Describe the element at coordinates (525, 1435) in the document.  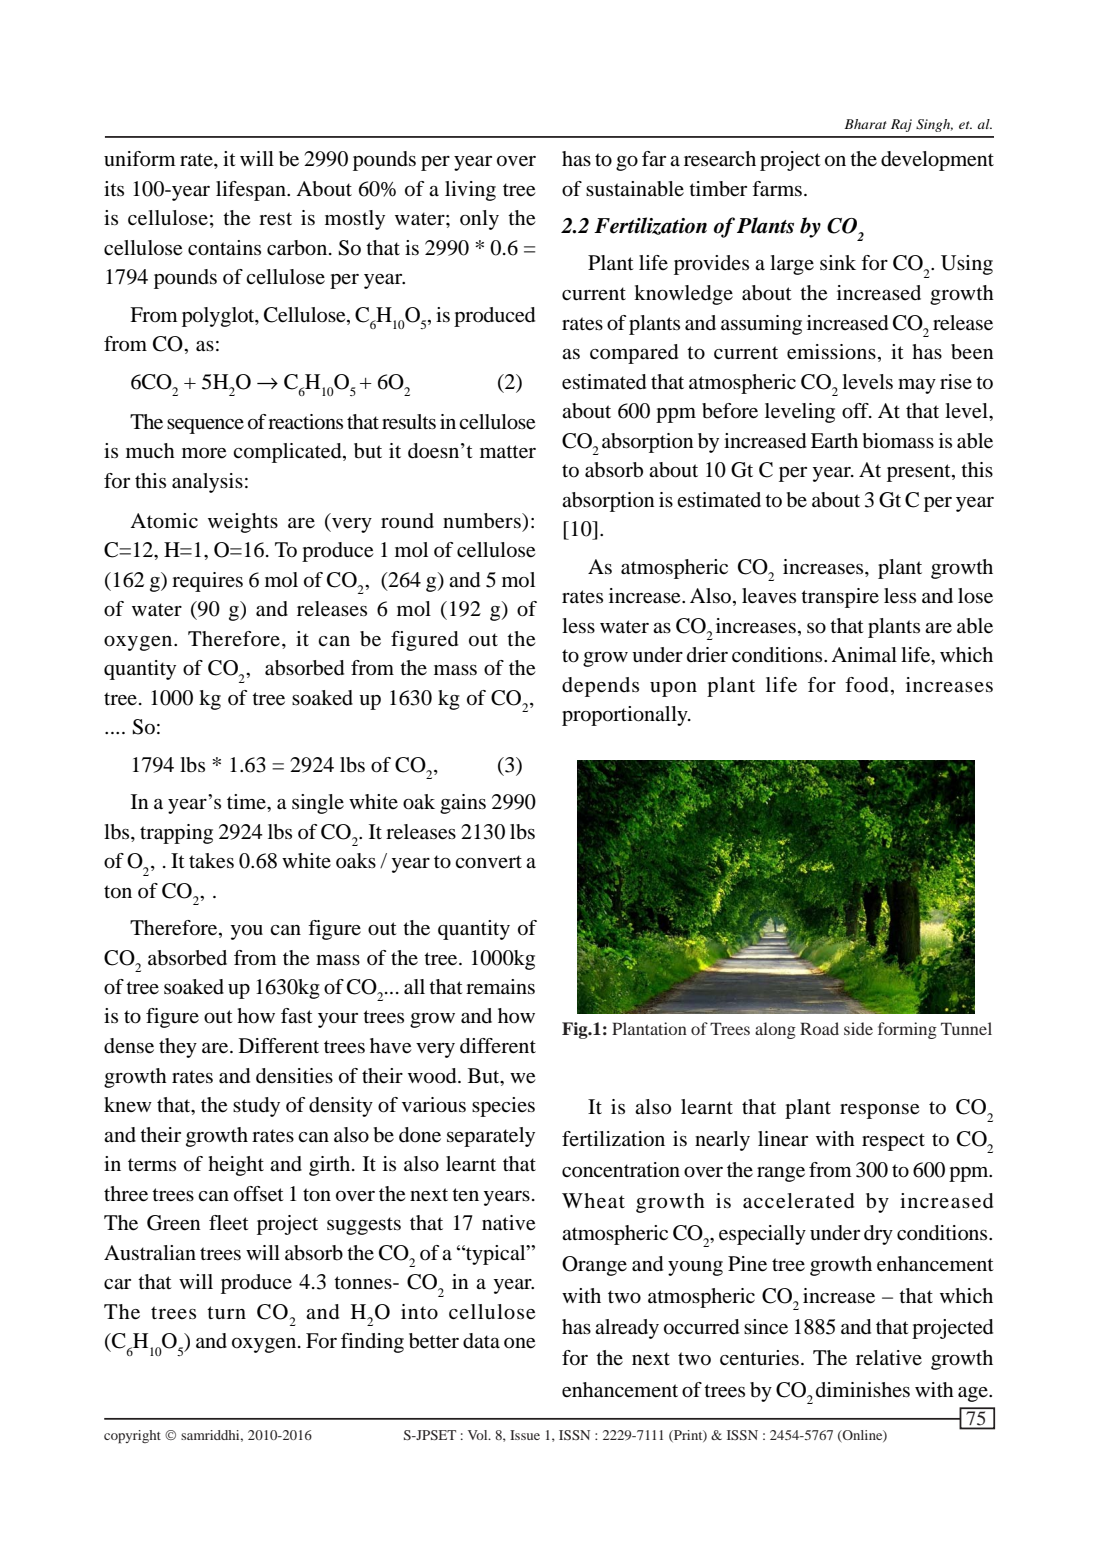
I see `Issue` at that location.
